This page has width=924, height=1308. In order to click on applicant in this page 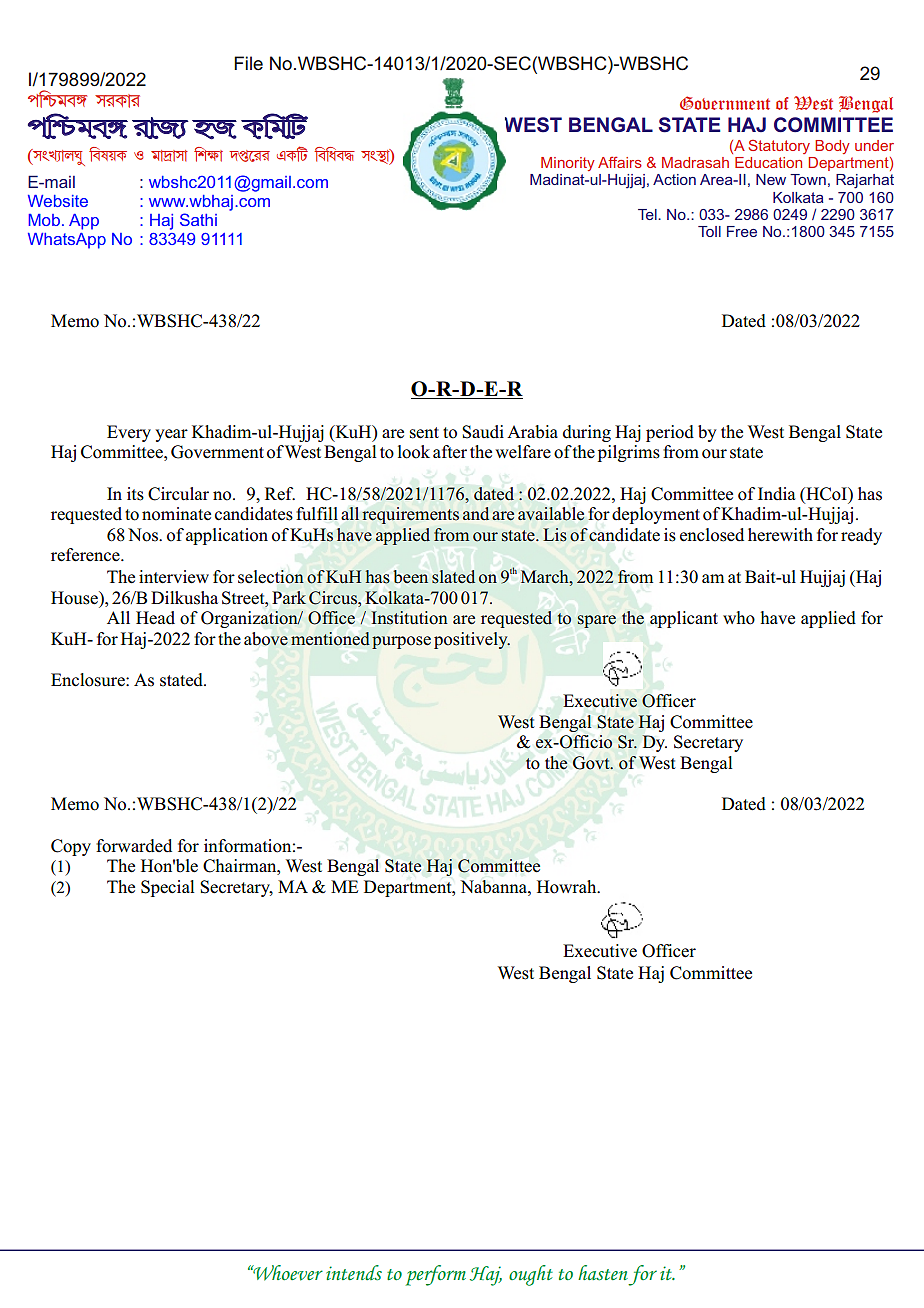, I will do `click(684, 619)`.
